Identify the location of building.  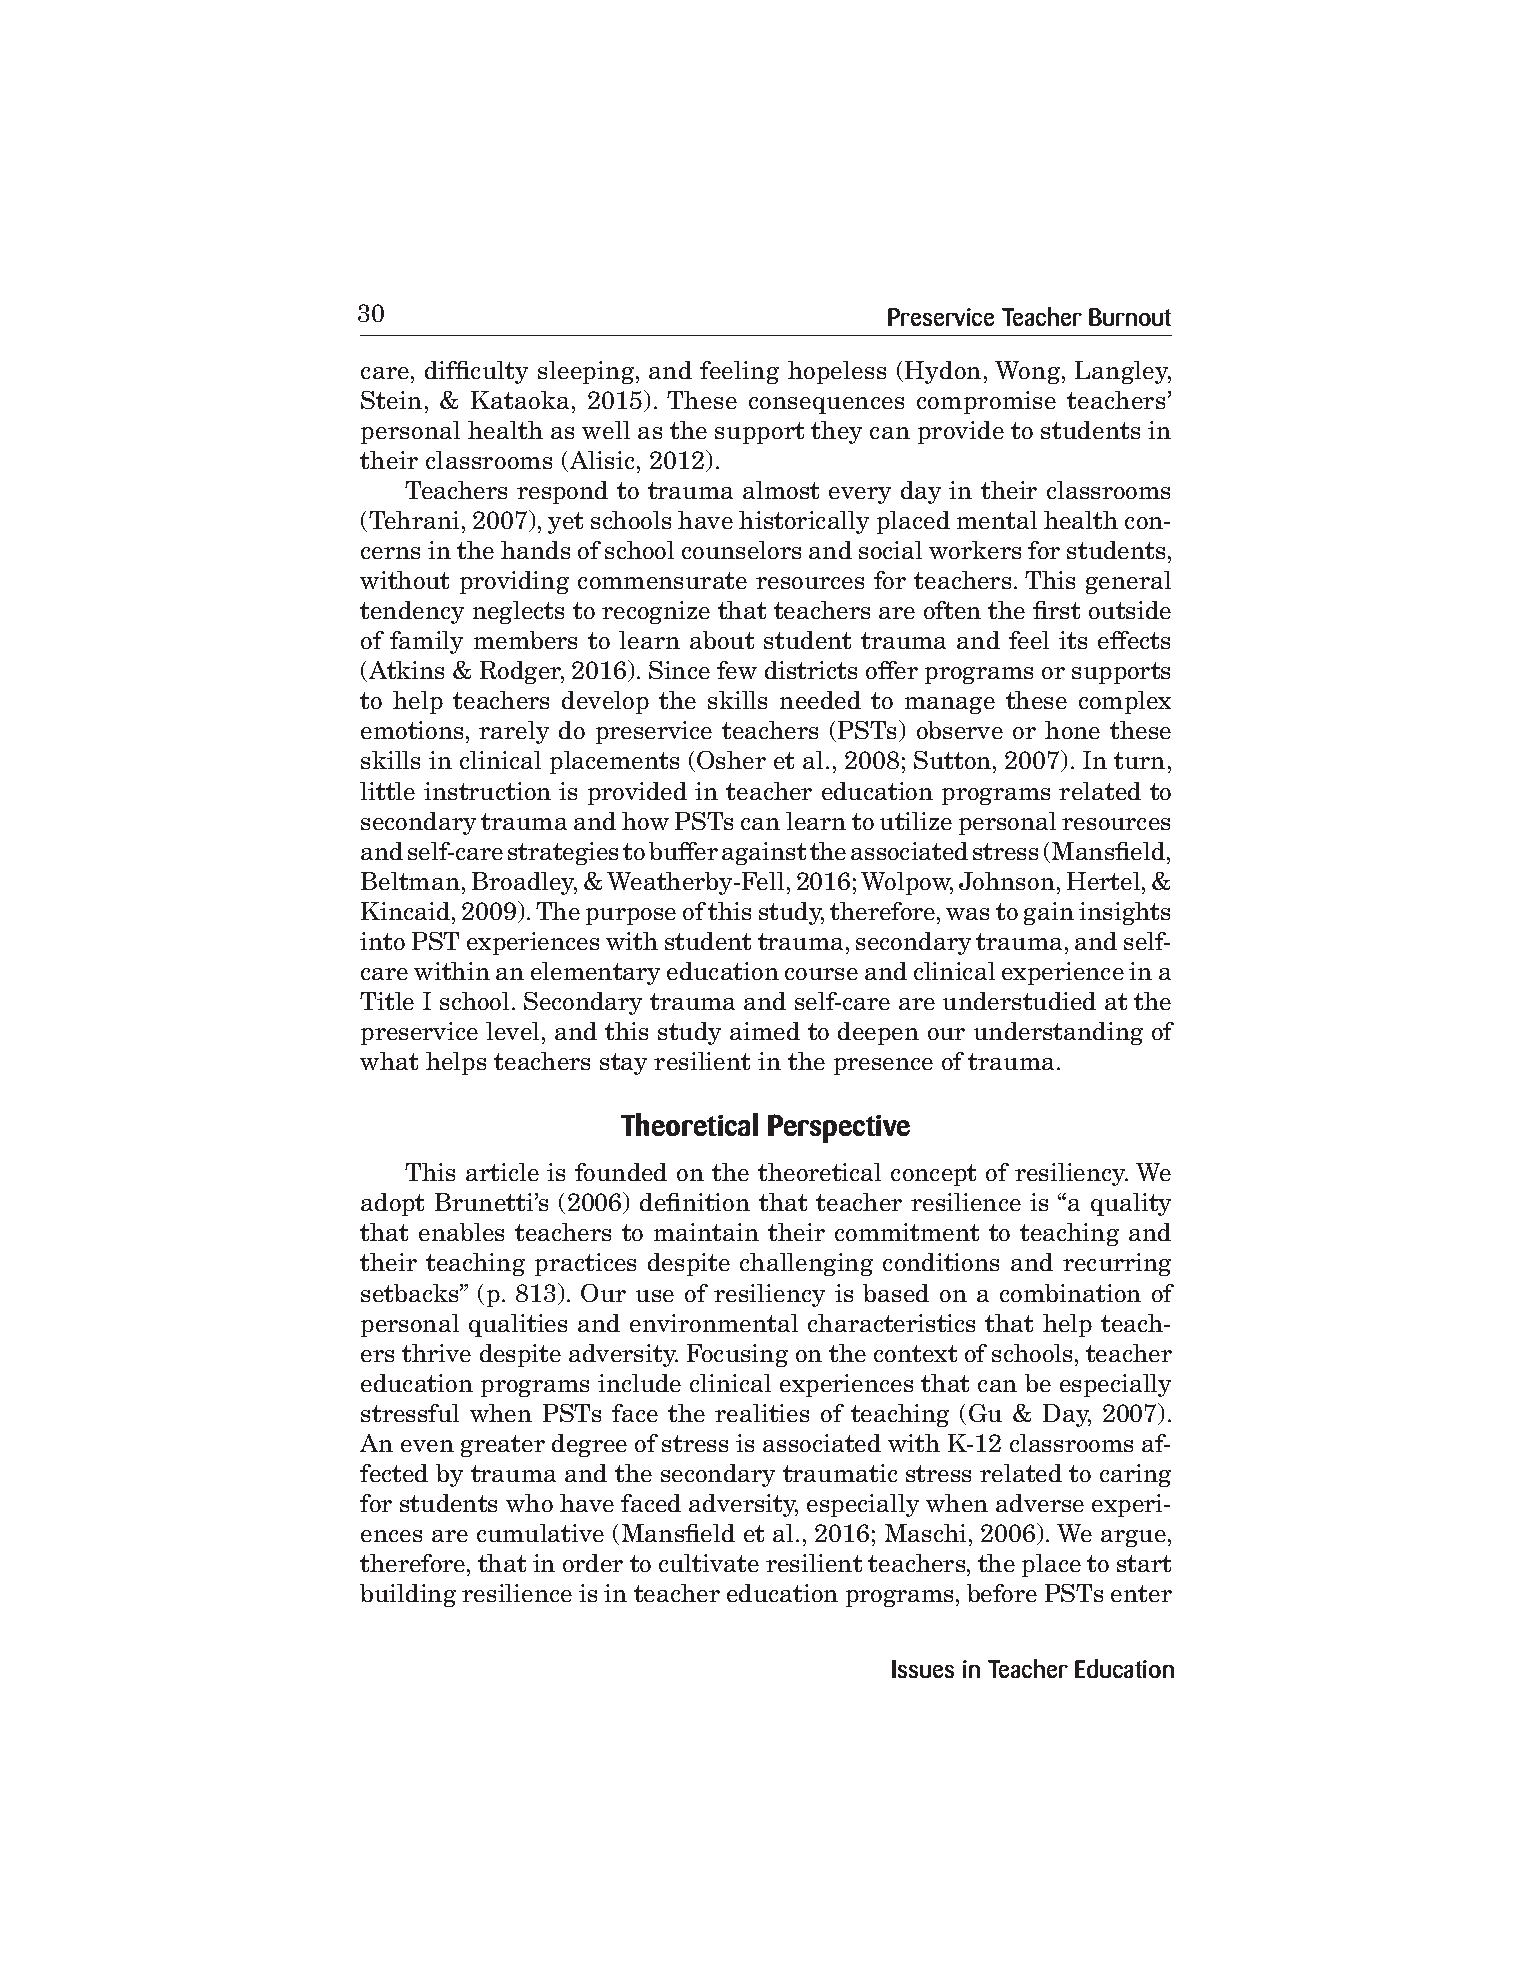
(408, 1595).
